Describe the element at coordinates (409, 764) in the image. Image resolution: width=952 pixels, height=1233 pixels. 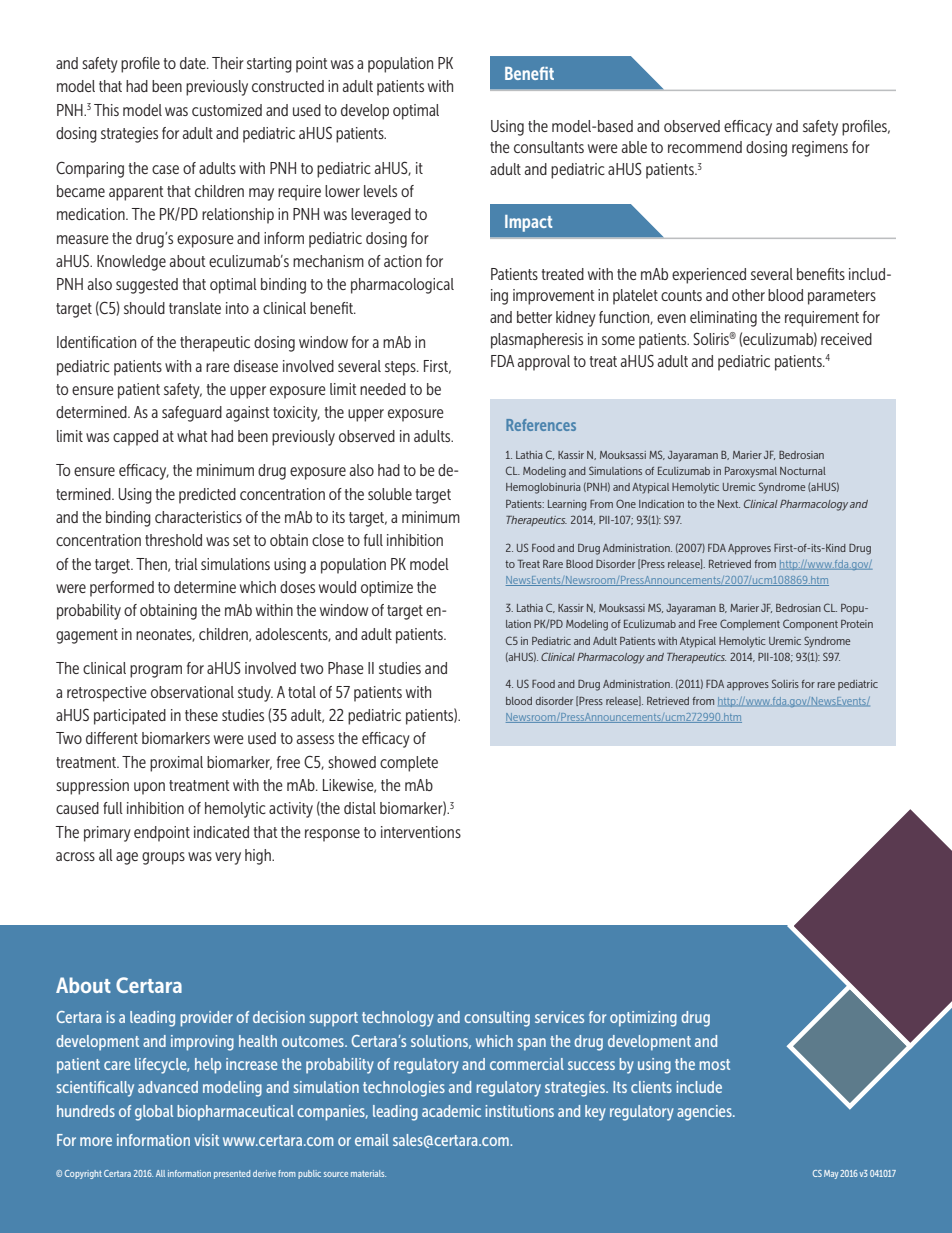
I see `complete` at that location.
